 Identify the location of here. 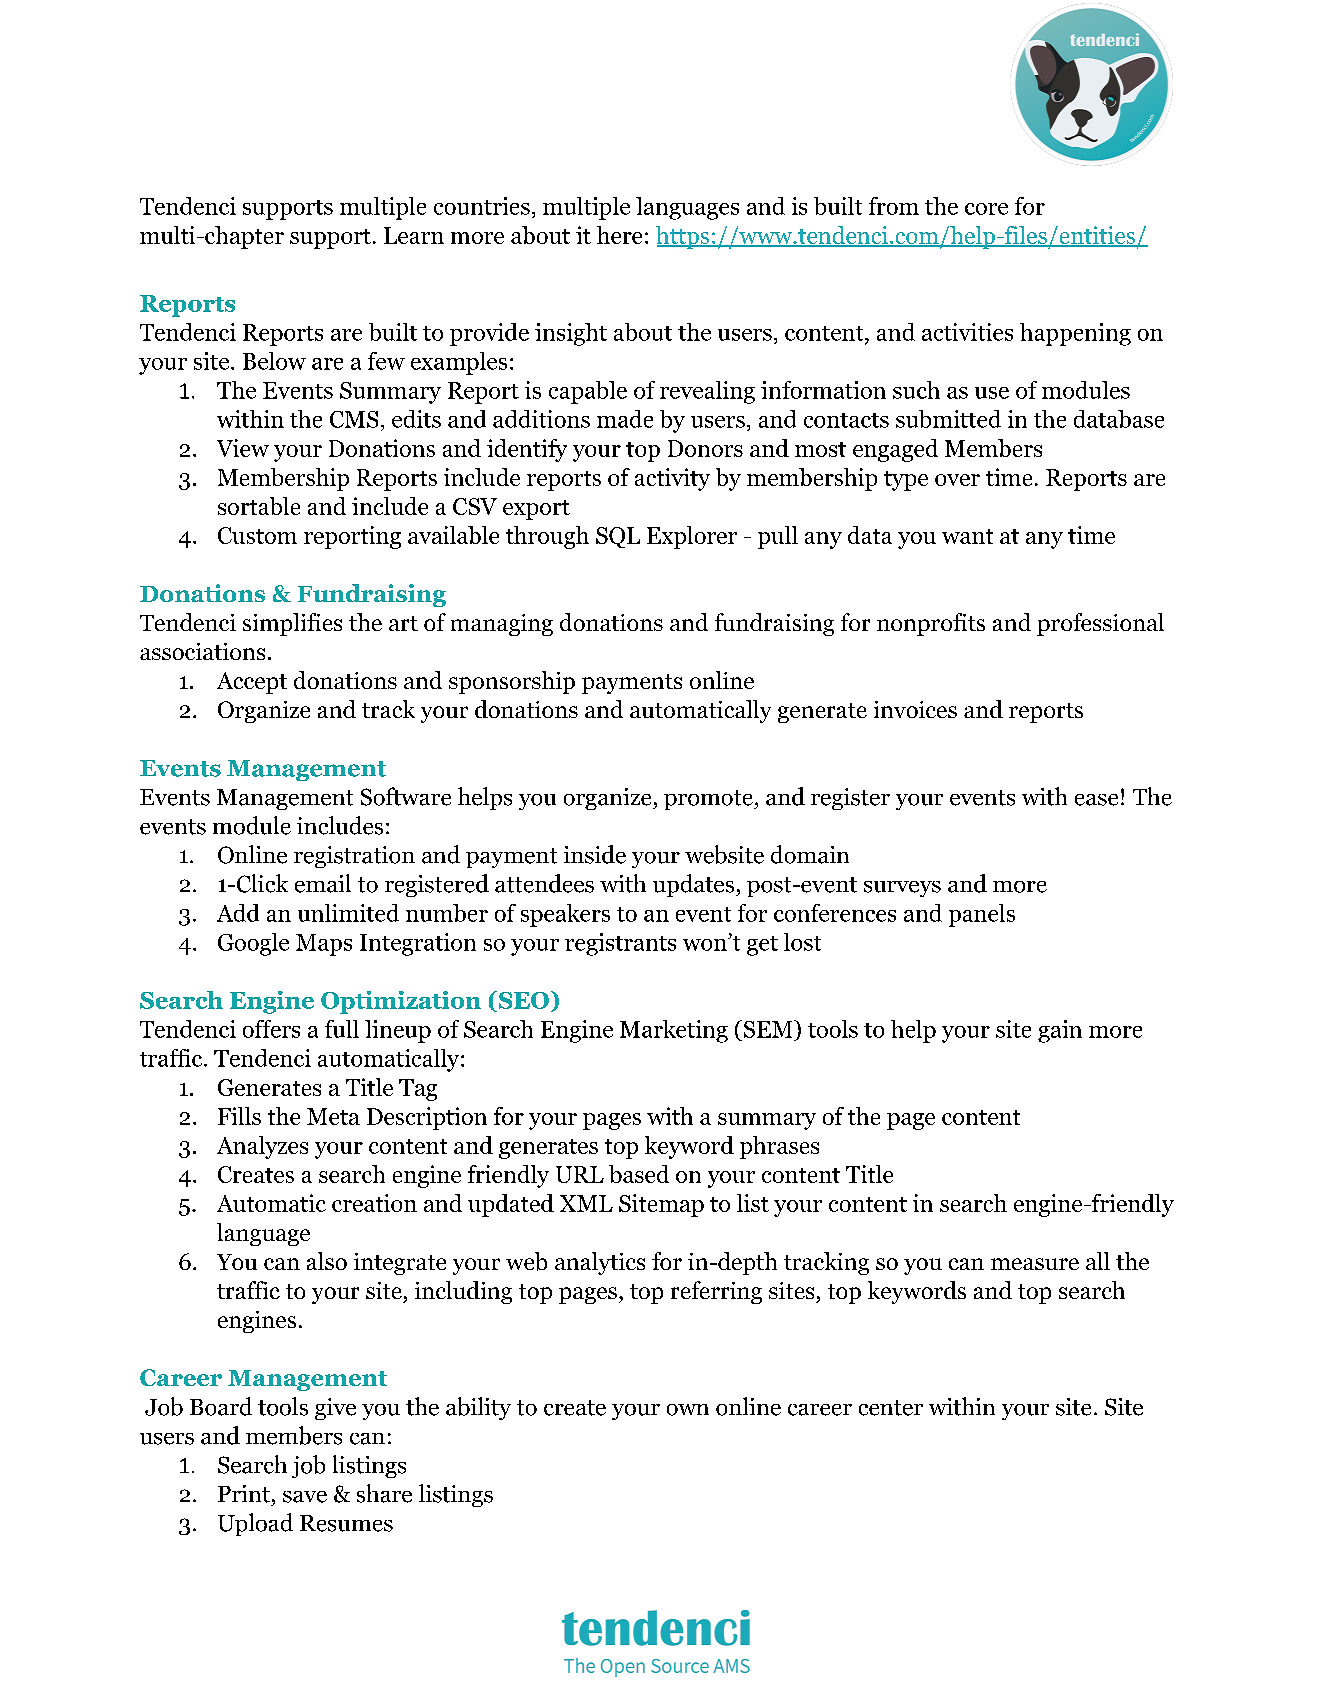
(619, 235).
